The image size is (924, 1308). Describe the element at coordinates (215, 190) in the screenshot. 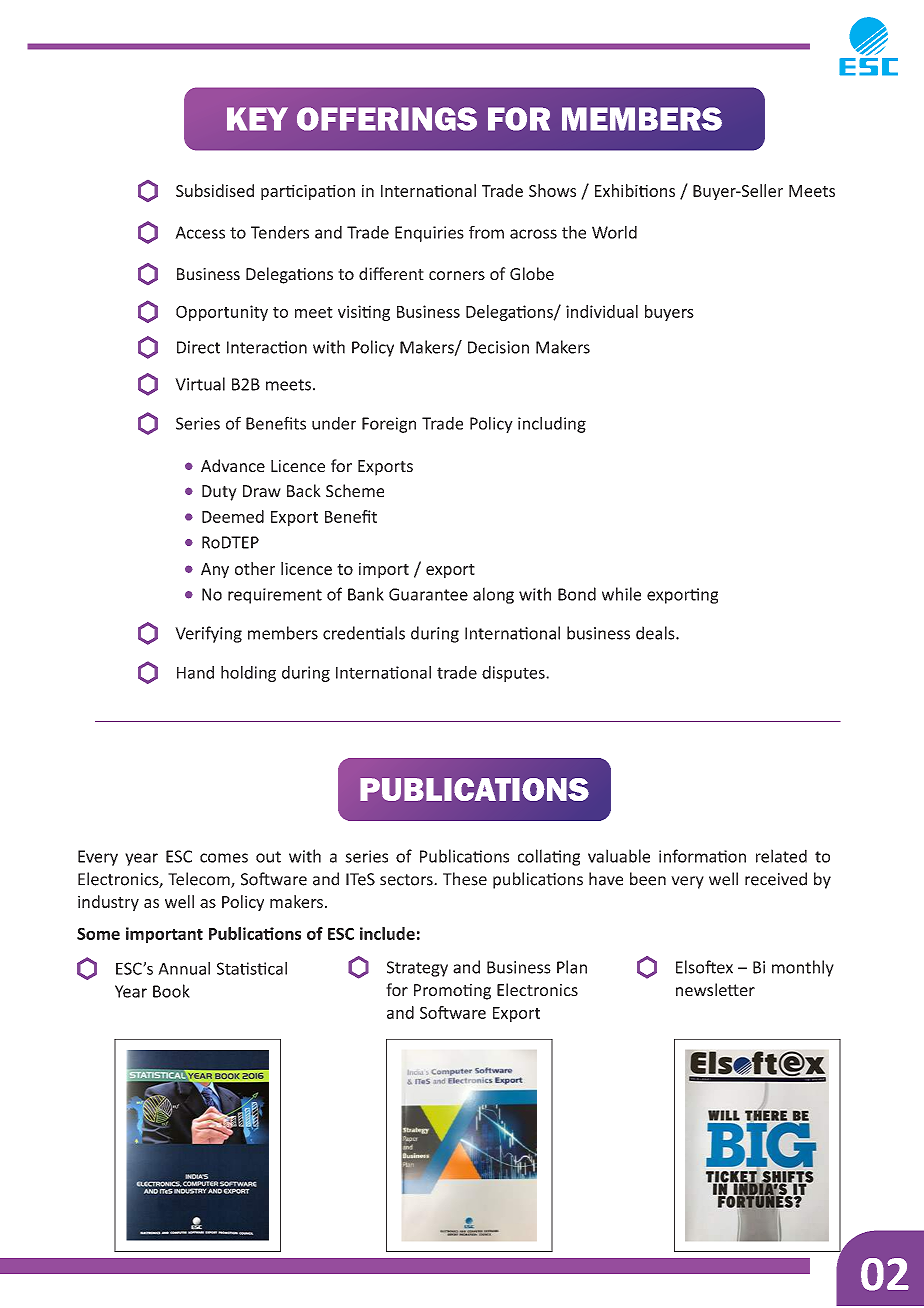

I see `Subsidised` at that location.
